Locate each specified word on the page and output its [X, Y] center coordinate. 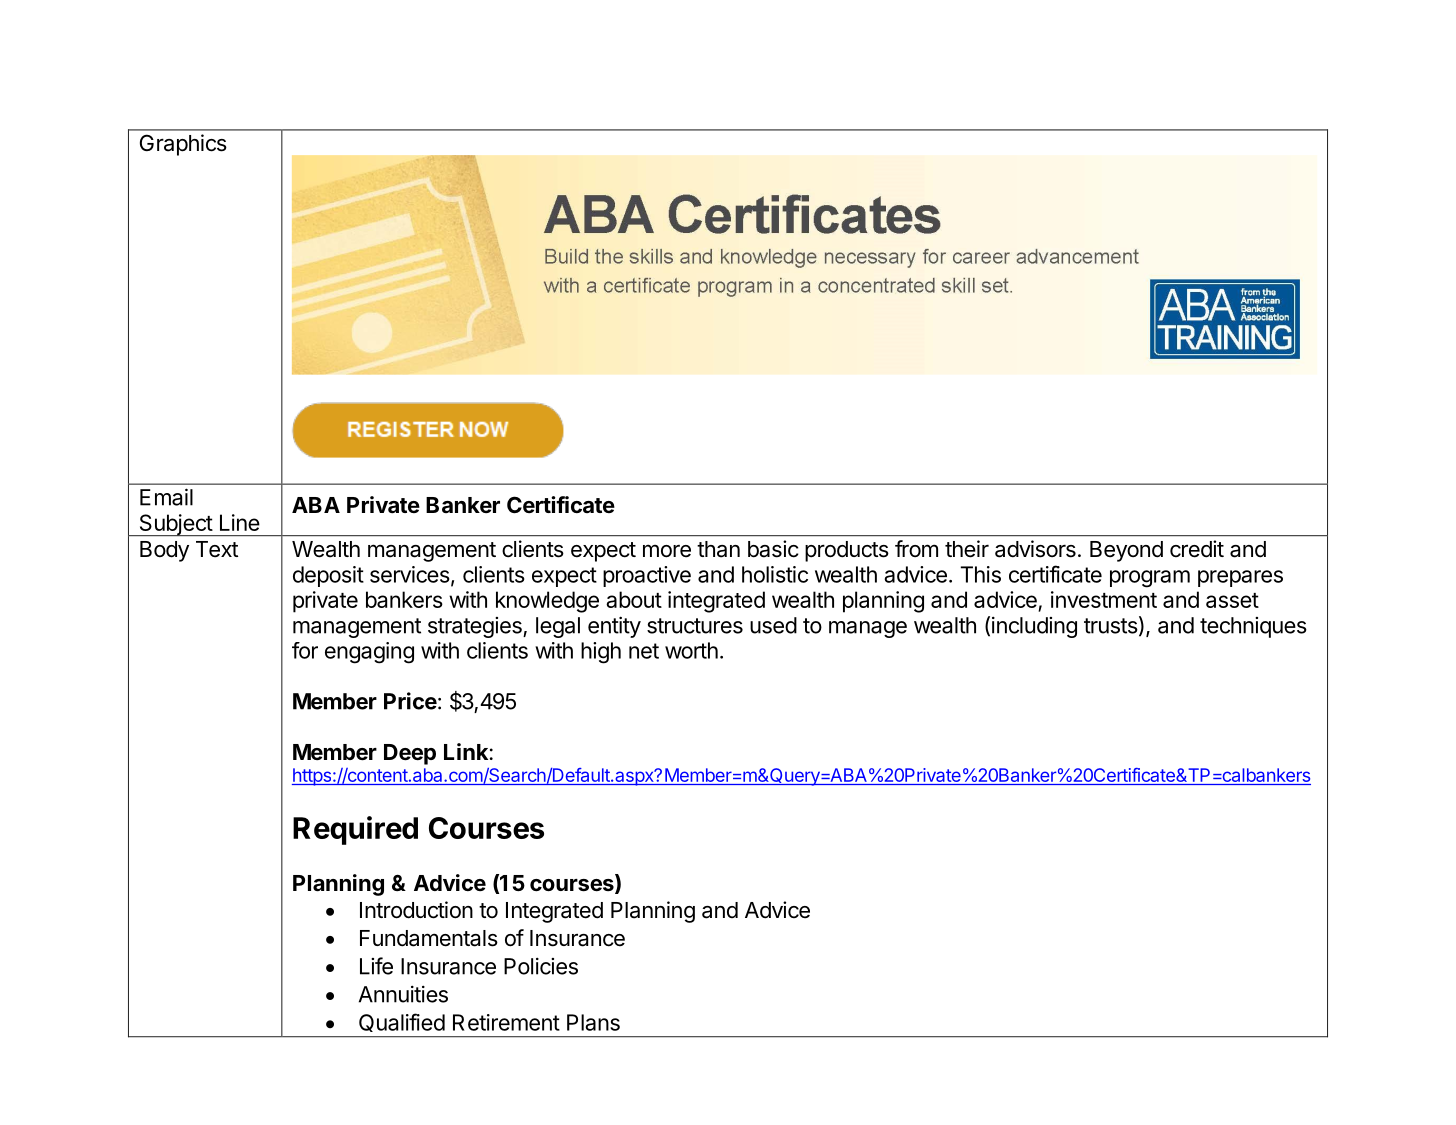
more [667, 551]
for [305, 650]
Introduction [416, 910]
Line [240, 522]
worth [691, 650]
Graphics [183, 145]
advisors [1035, 549]
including [1034, 627]
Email [166, 497]
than [718, 549]
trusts [1111, 626]
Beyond [1126, 551]
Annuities [403, 994]
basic [773, 549]
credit [1197, 549]
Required [355, 830]
